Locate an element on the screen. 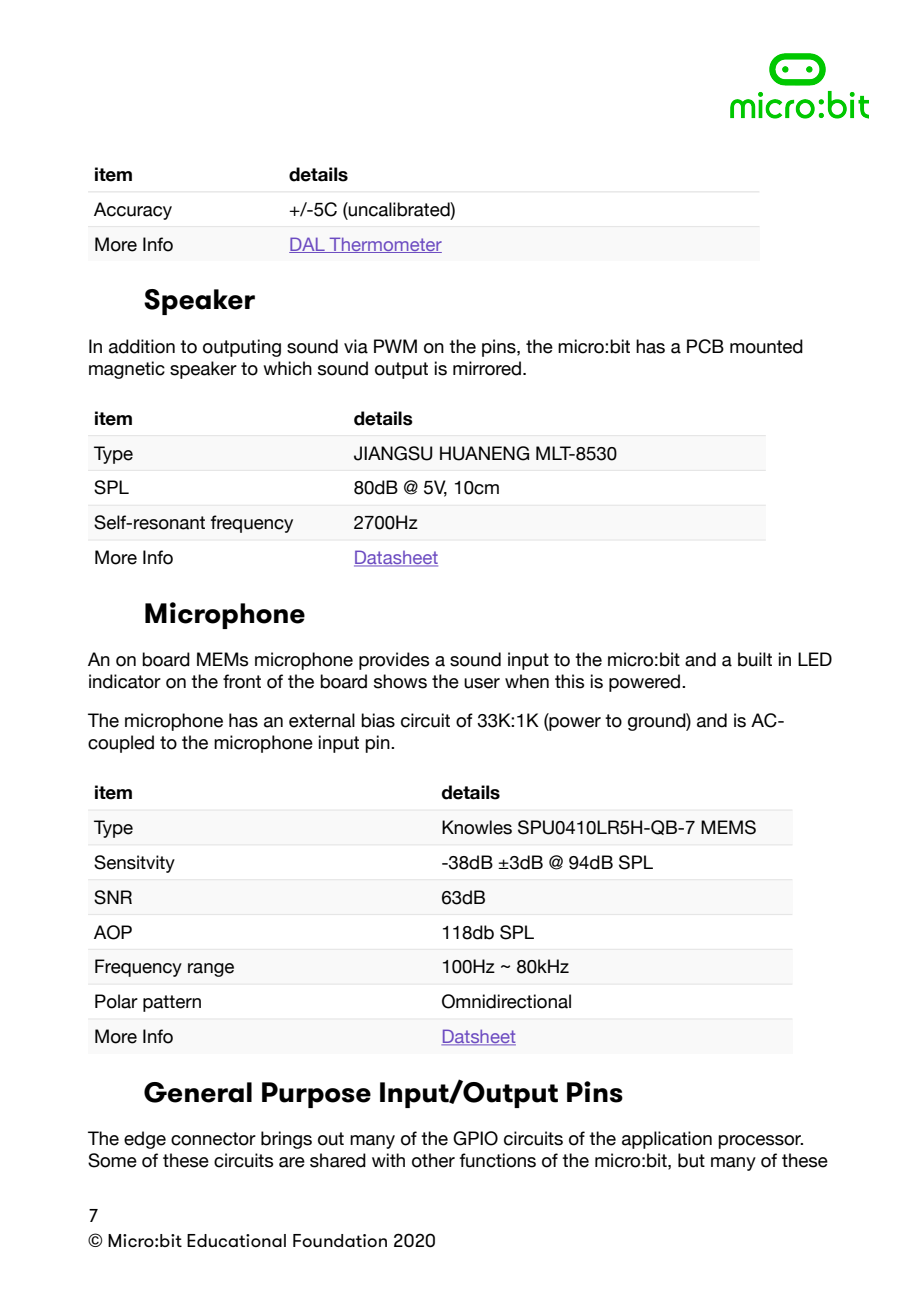  Accuracy is located at coordinates (133, 211).
